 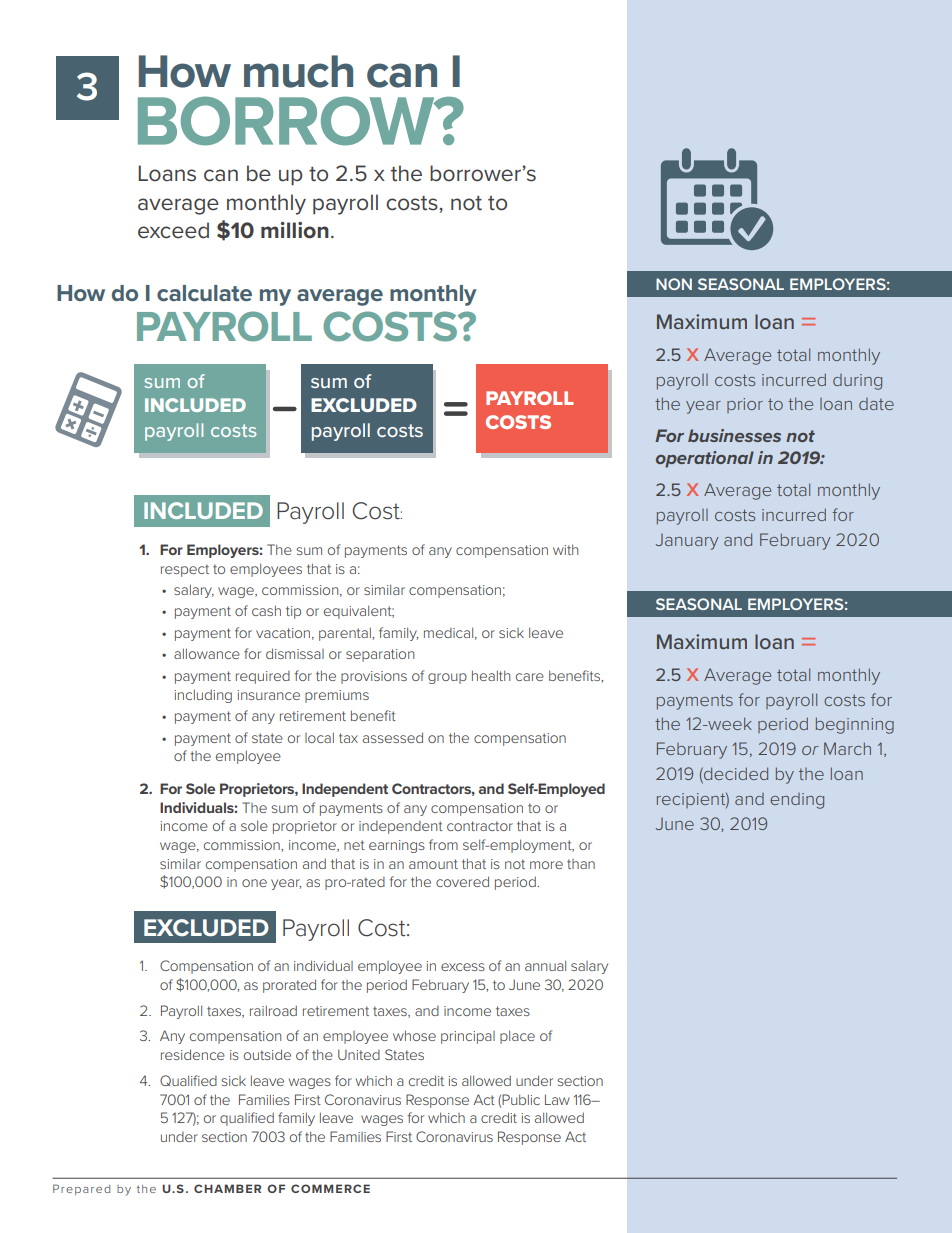 What do you see at coordinates (267, 1054) in the image?
I see `outside` at bounding box center [267, 1054].
